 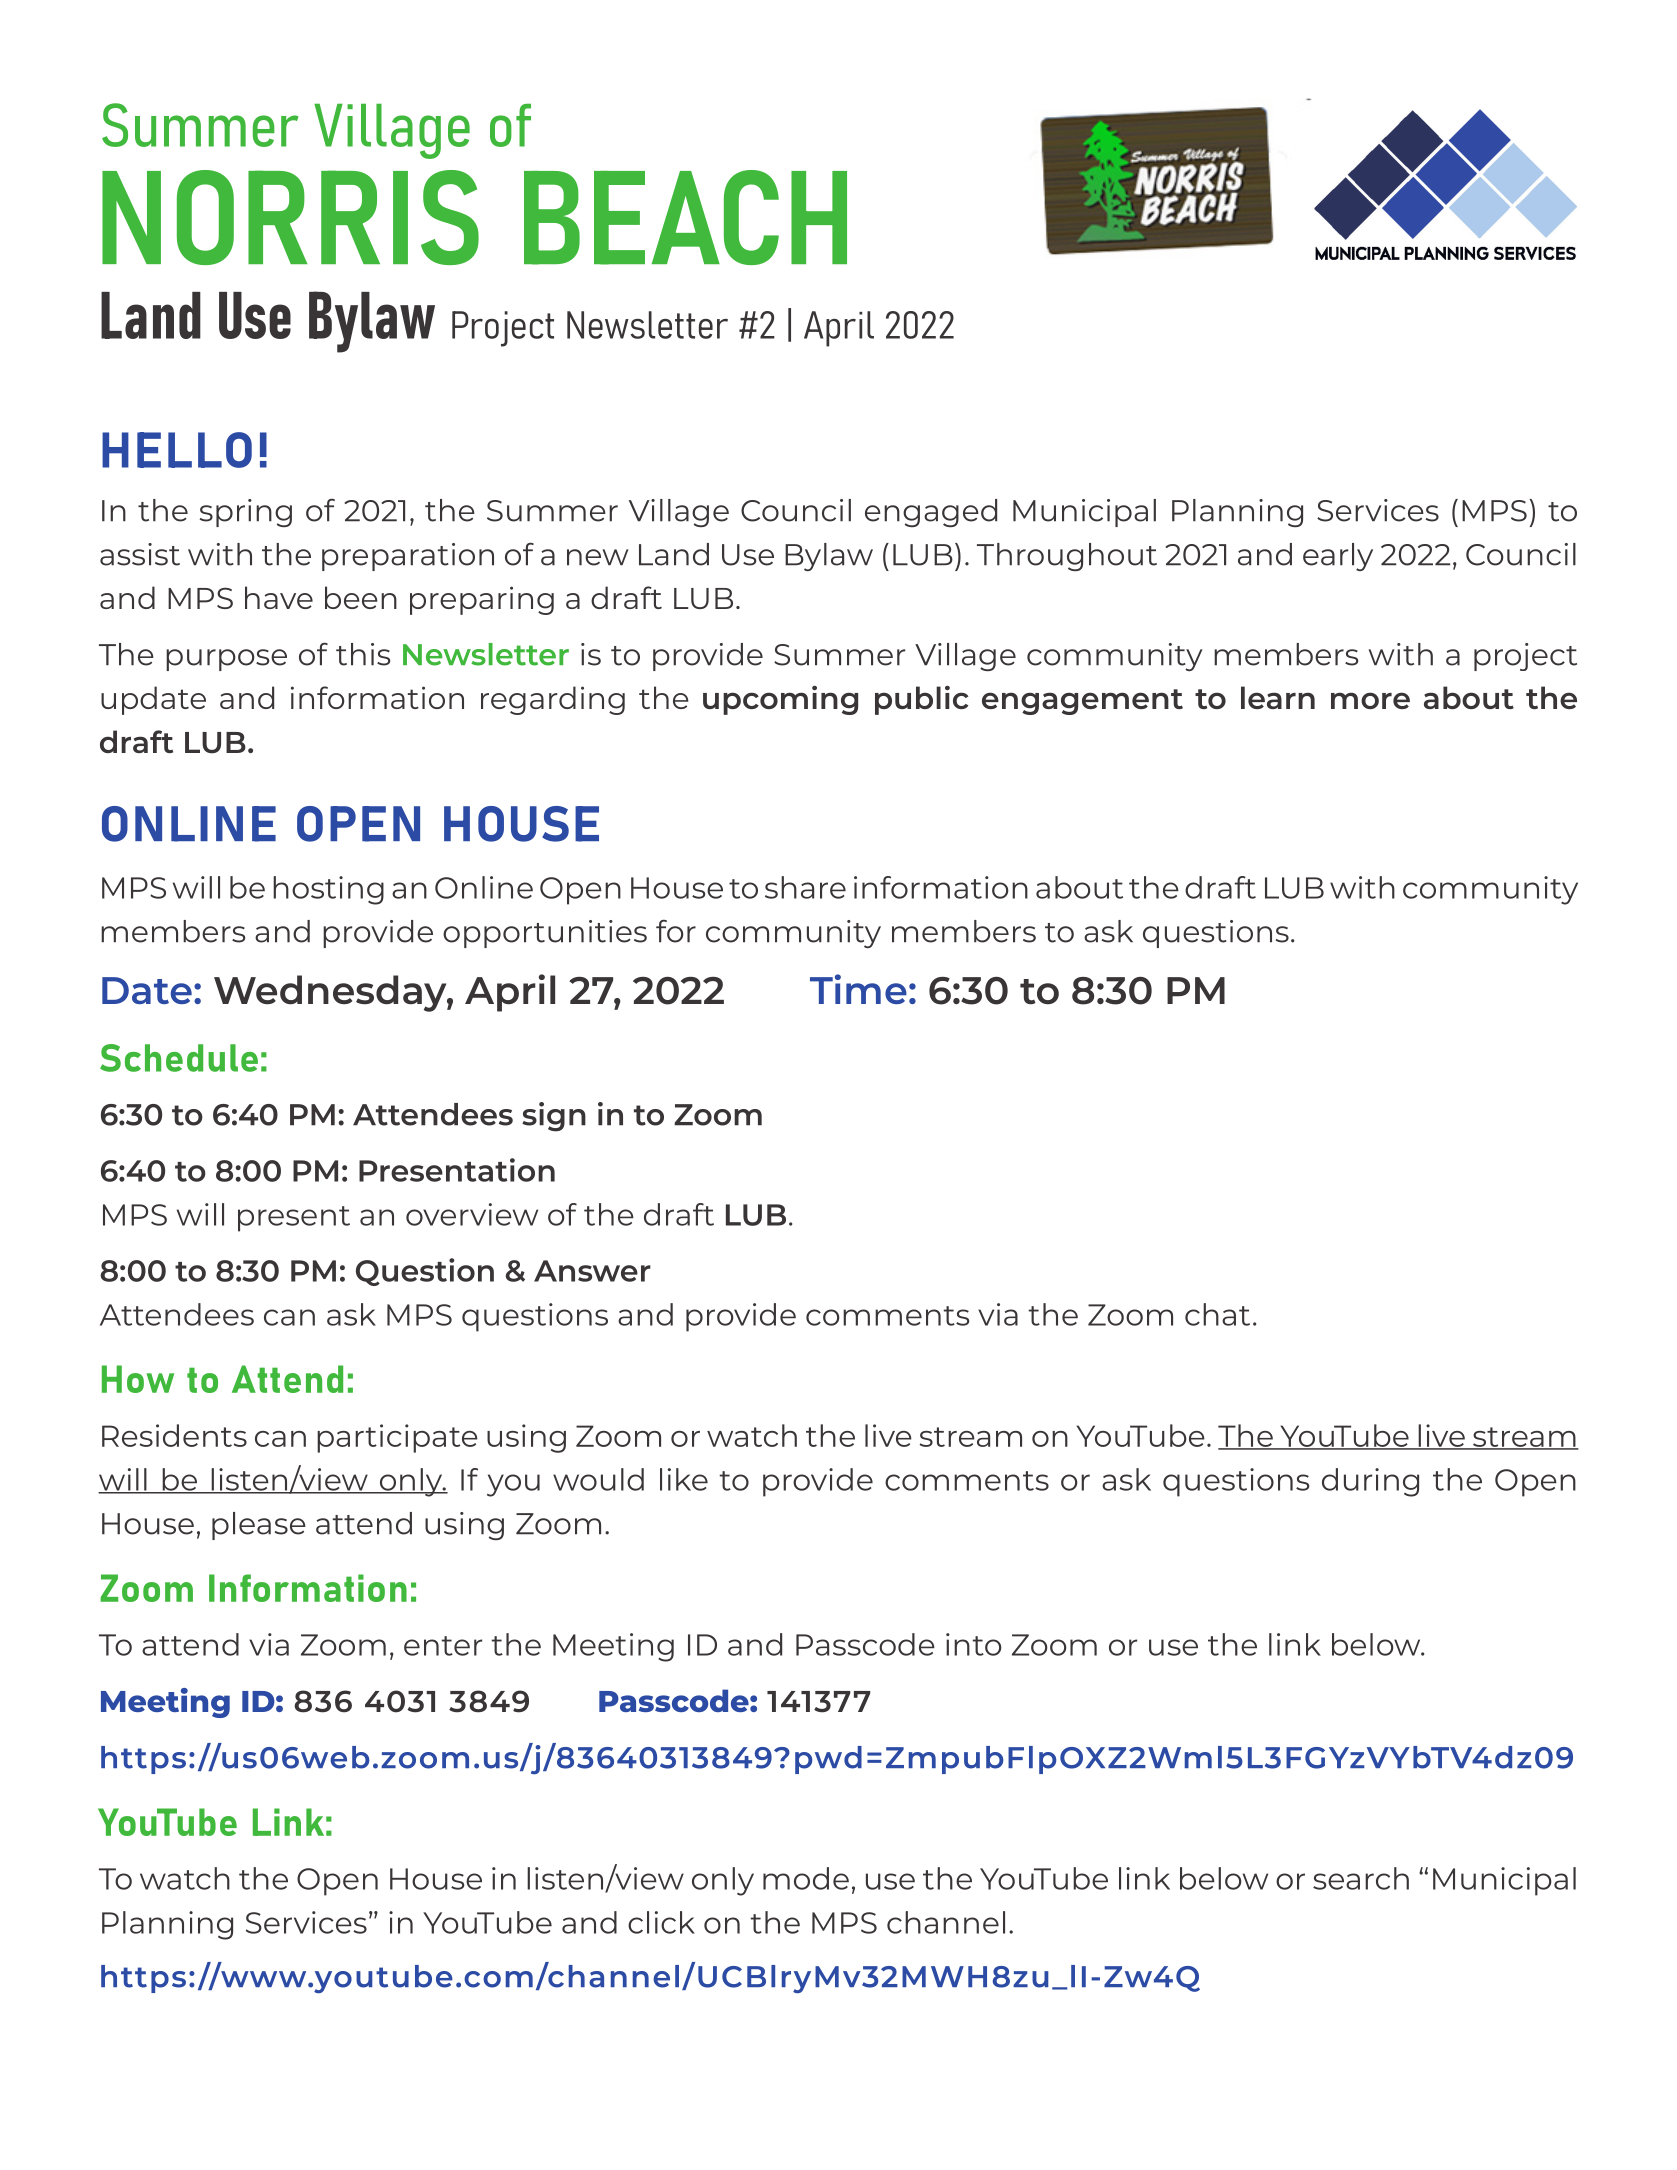 I want to click on learn, so click(x=1278, y=697).
